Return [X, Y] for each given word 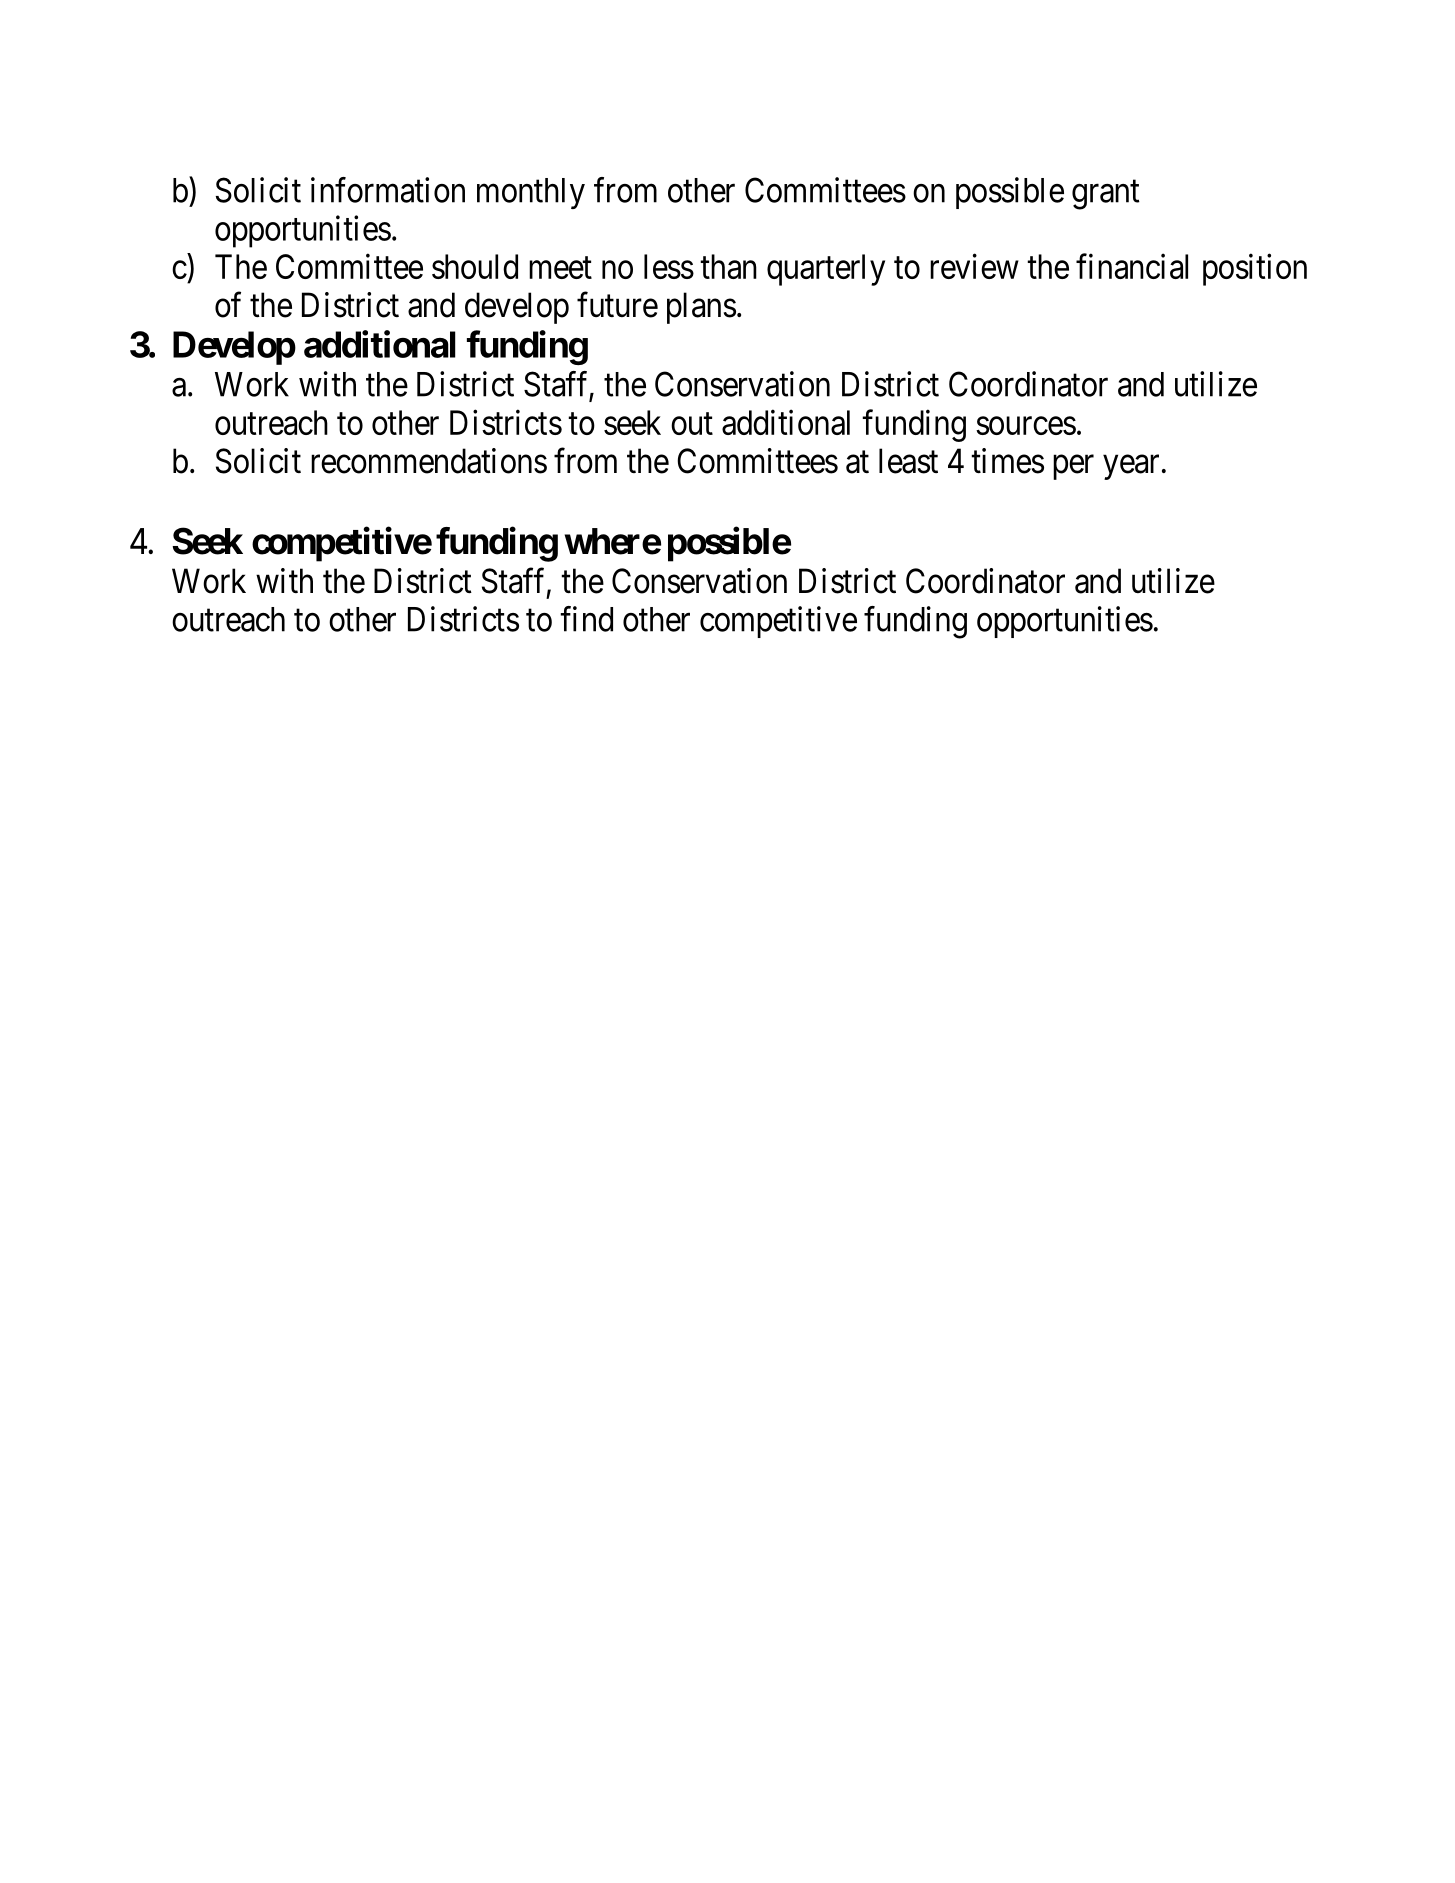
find [586, 619]
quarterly [826, 270]
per [1073, 467]
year [1131, 467]
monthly [531, 193]
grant [1106, 195]
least [908, 461]
